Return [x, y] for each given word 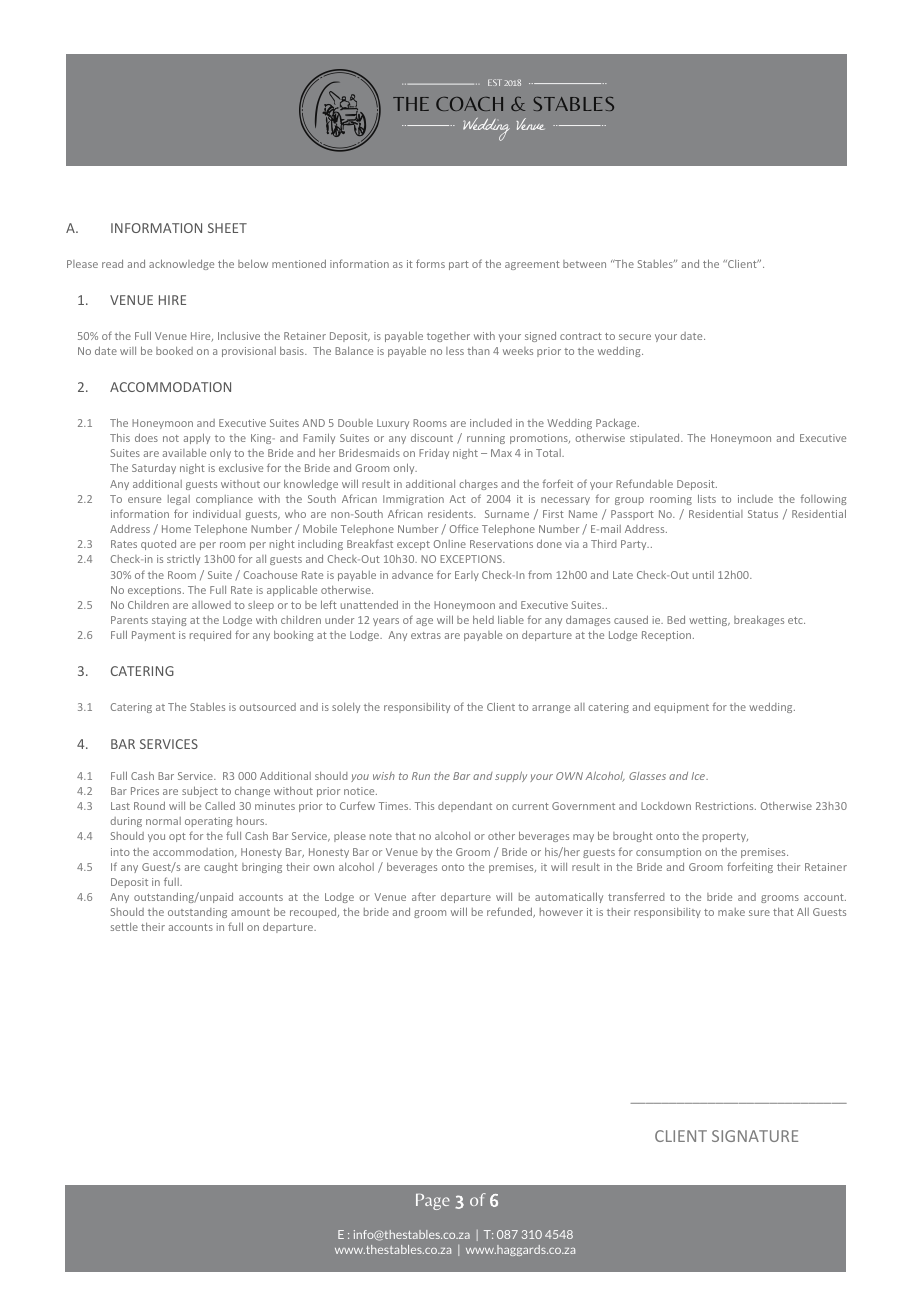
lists [707, 498]
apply [196, 438]
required [210, 635]
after [424, 896]
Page [433, 1202]
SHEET [227, 228]
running [486, 439]
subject [200, 791]
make [731, 912]
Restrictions [726, 806]
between [584, 264]
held [483, 619]
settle [124, 927]
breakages [759, 621]
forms [430, 263]
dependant [465, 806]
